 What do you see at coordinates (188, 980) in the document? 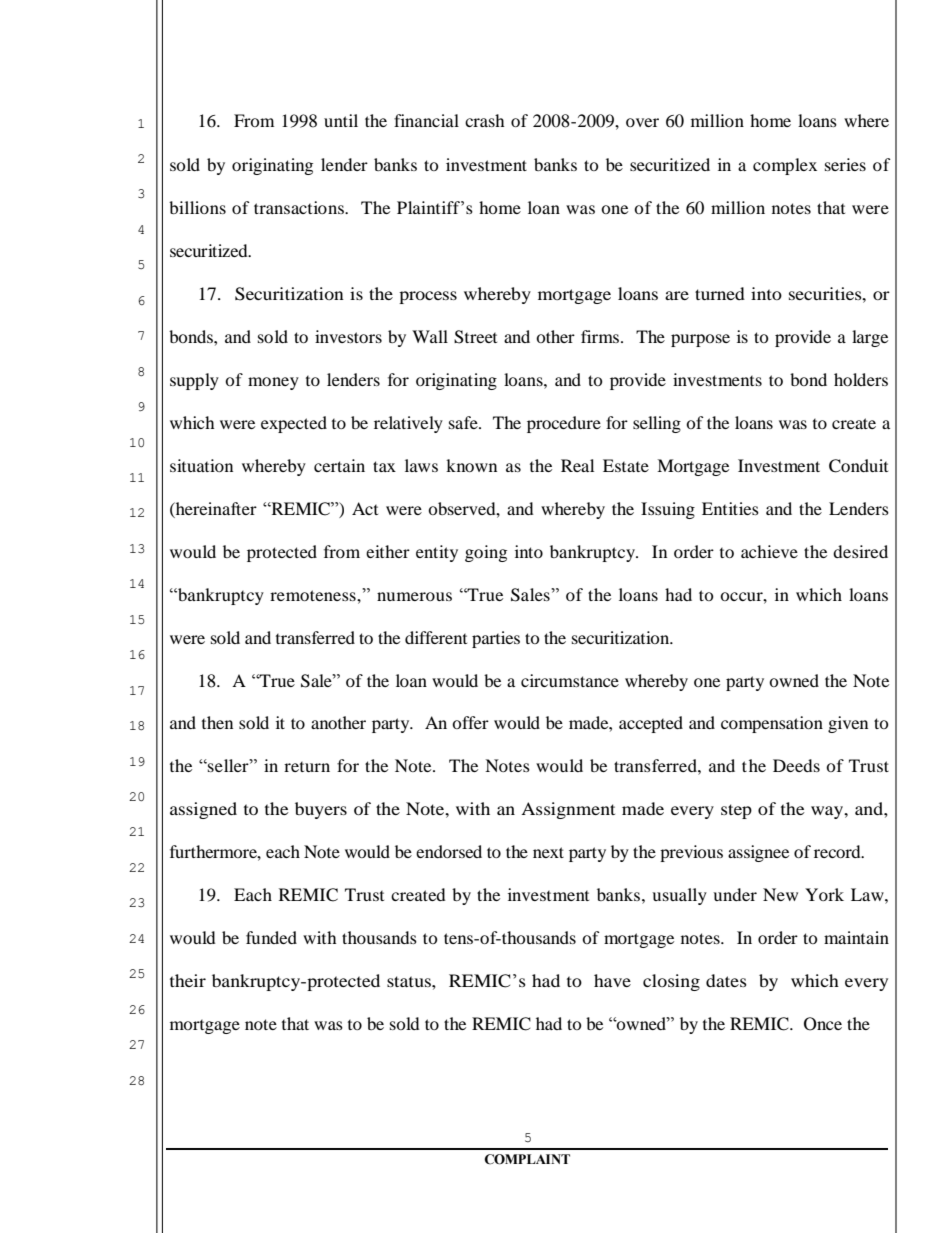
I see `their` at bounding box center [188, 980].
